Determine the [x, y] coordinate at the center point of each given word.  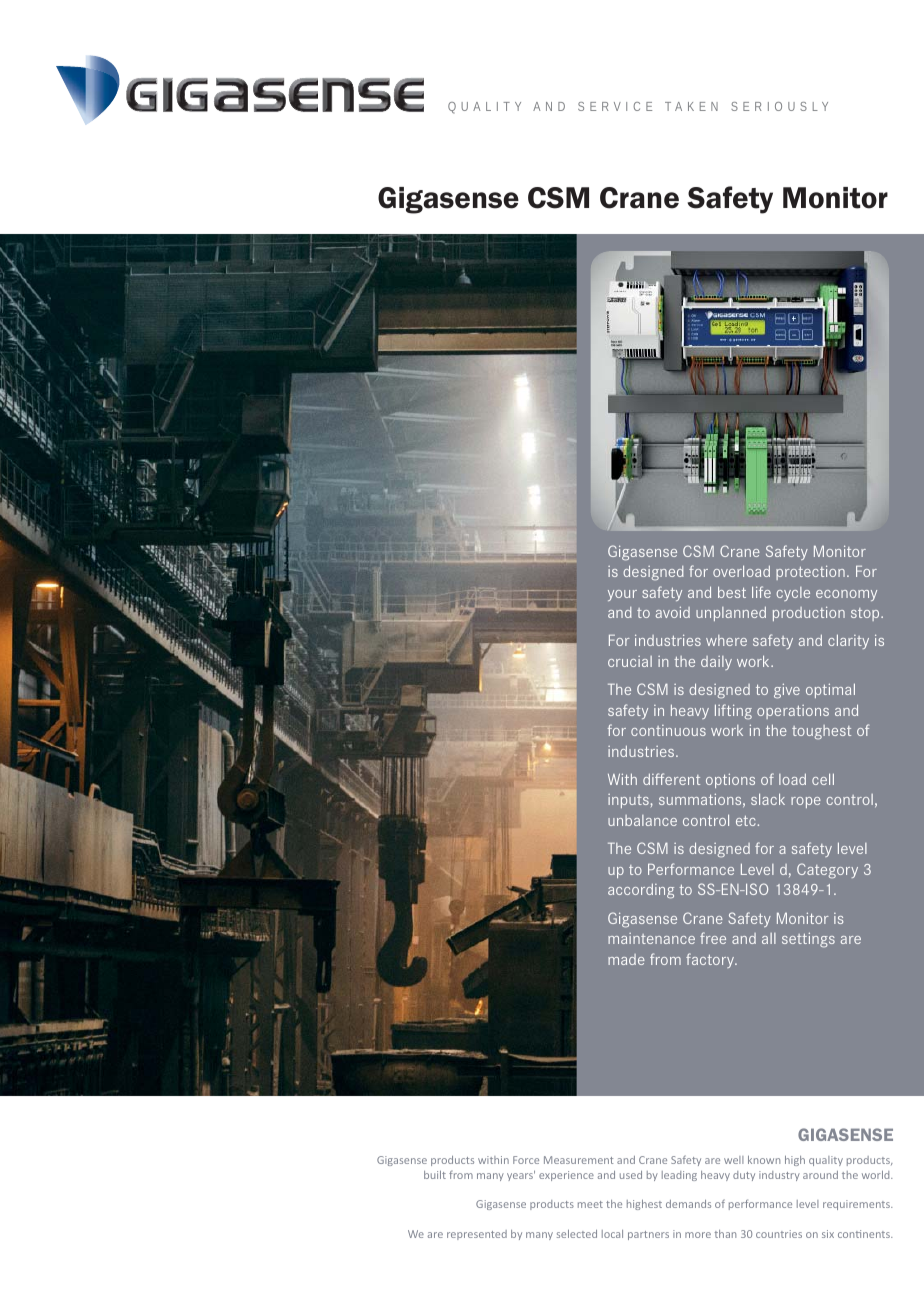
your [622, 595]
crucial [630, 661]
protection [810, 572]
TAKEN [691, 106]
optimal [830, 690]
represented [477, 1235]
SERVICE [615, 106]
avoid [673, 612]
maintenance [651, 938]
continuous [668, 730]
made [626, 959]
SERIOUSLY [779, 106]
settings [808, 940]
